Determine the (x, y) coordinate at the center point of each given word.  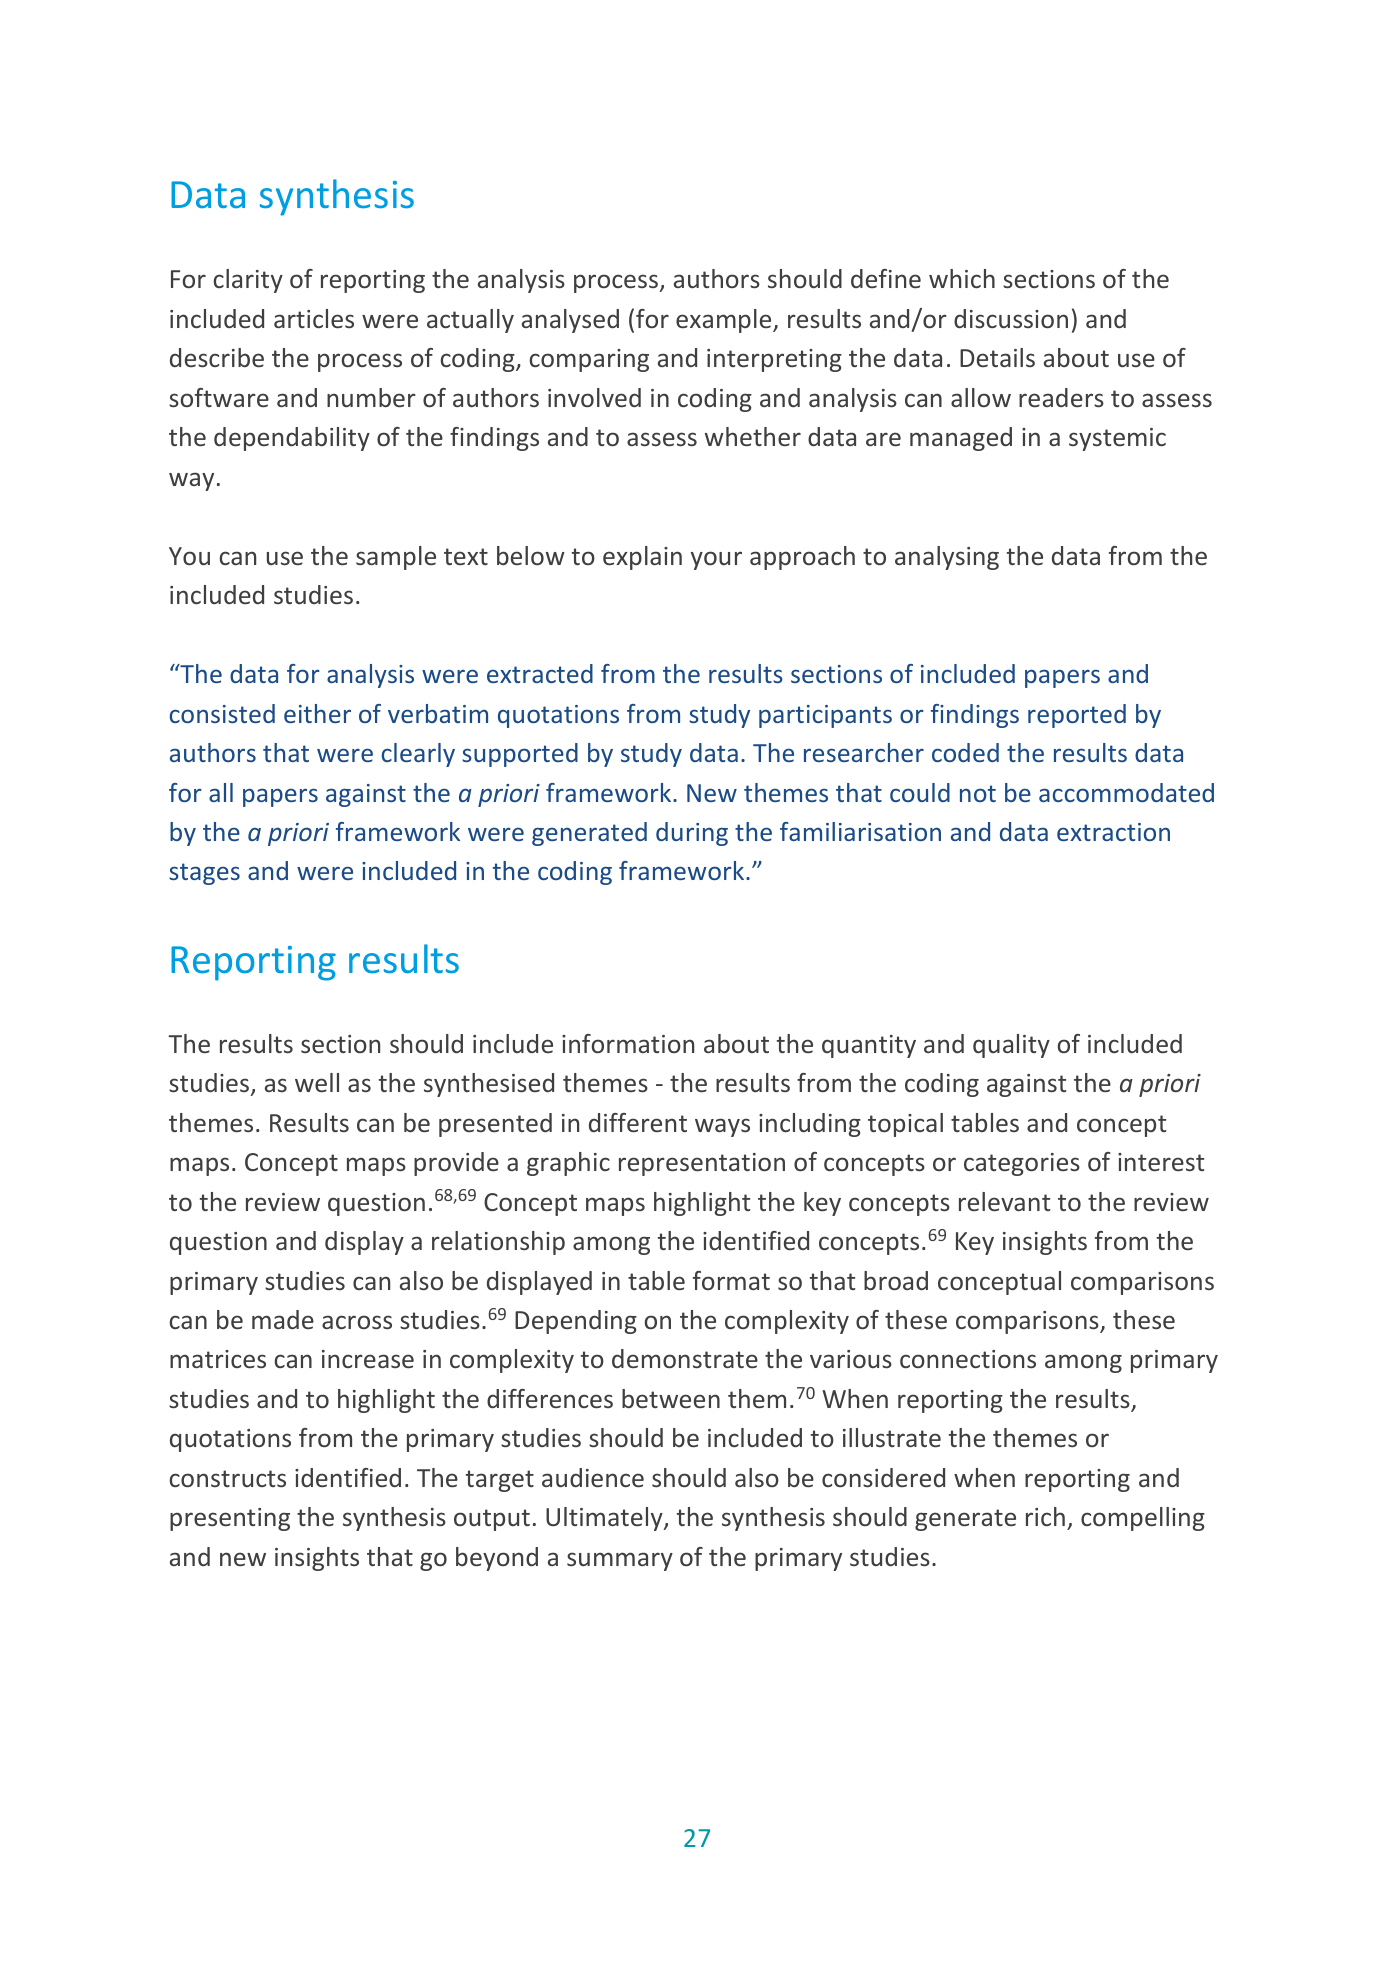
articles (314, 318)
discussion (1011, 318)
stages (204, 874)
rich (1045, 1516)
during (692, 834)
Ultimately (605, 1519)
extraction (1113, 832)
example (725, 321)
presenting (230, 1519)
